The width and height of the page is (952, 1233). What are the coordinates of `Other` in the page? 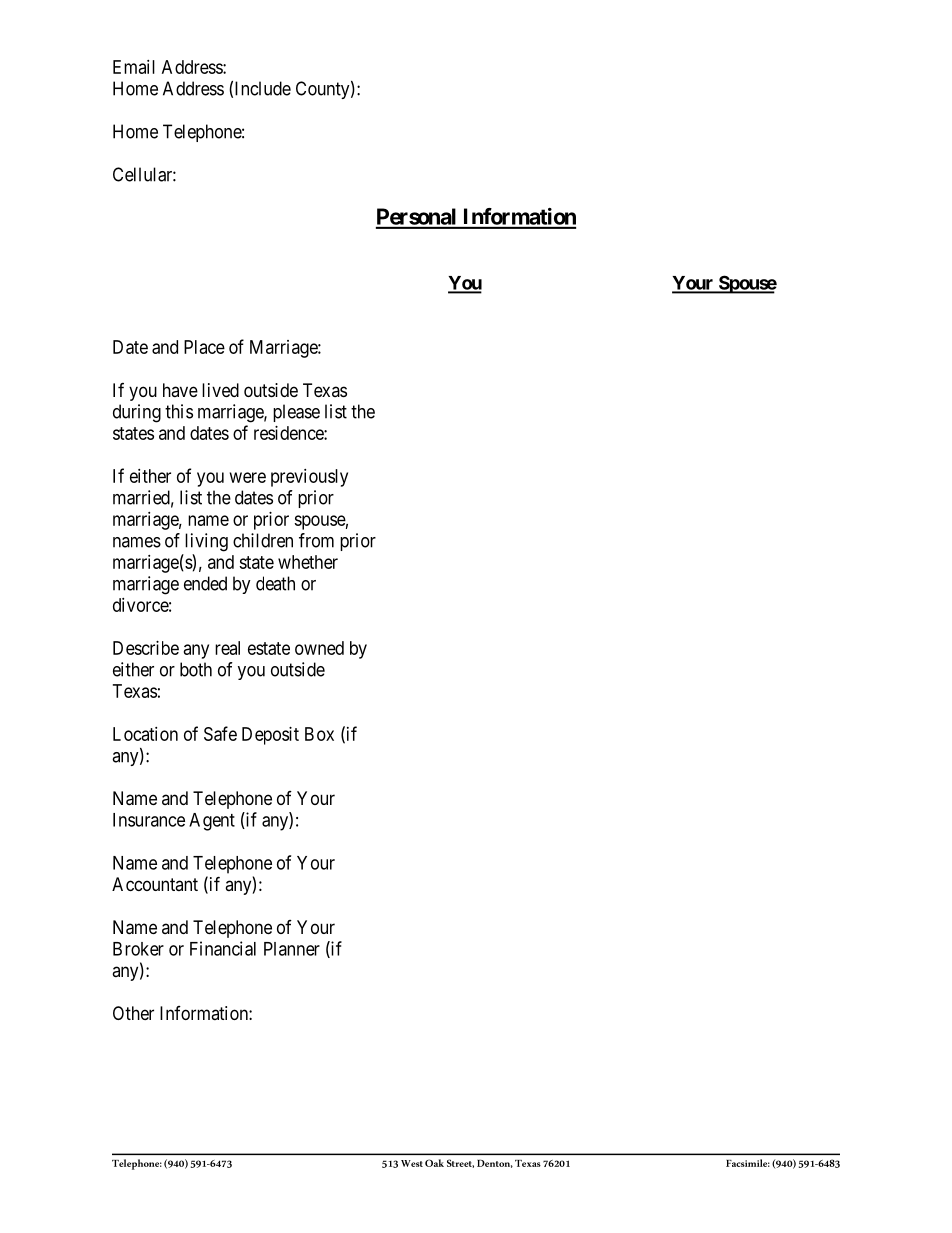 It's located at (133, 1013).
